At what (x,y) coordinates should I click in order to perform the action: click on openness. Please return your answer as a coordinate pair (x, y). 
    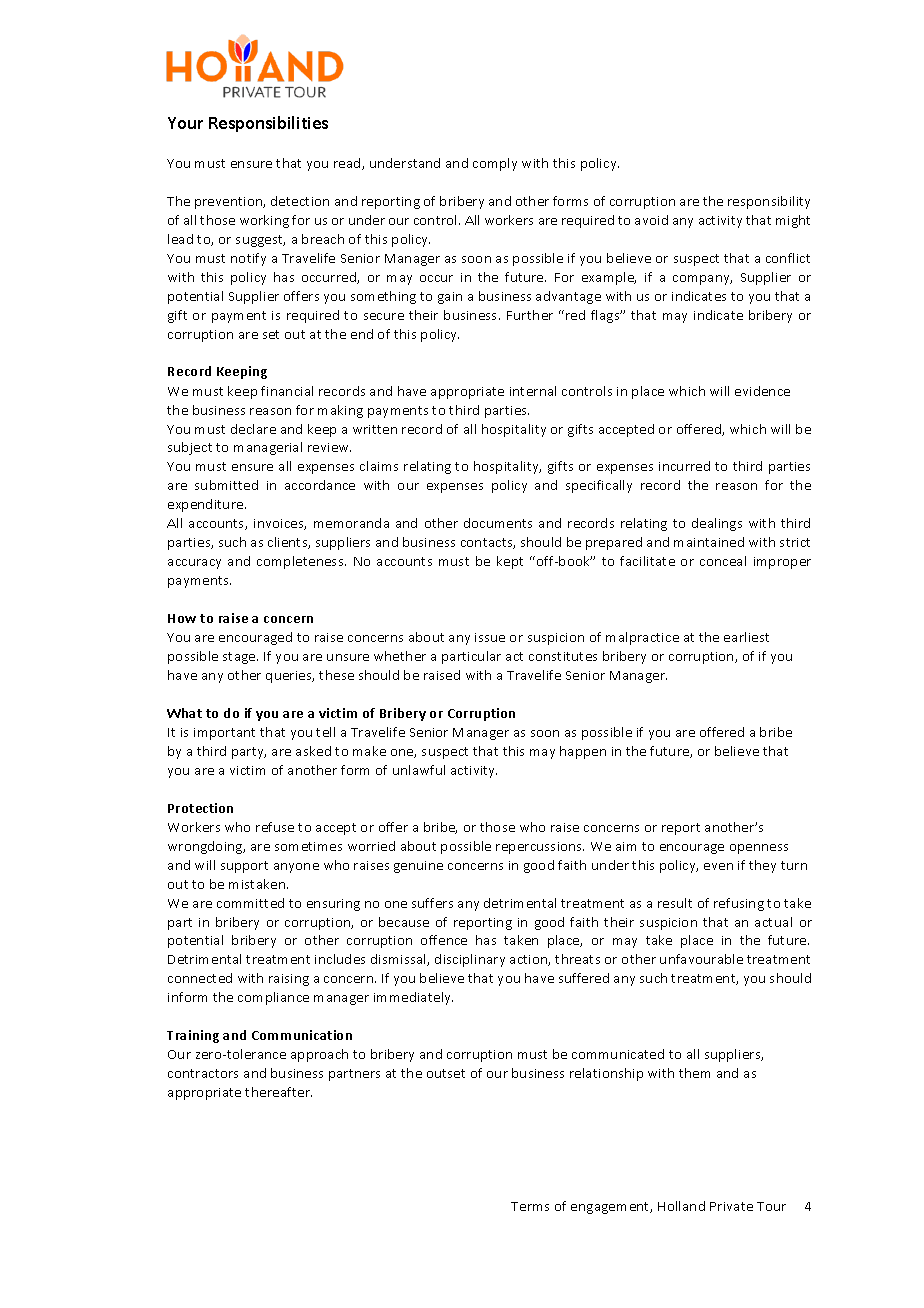
    Looking at the image, I should click on (759, 849).
